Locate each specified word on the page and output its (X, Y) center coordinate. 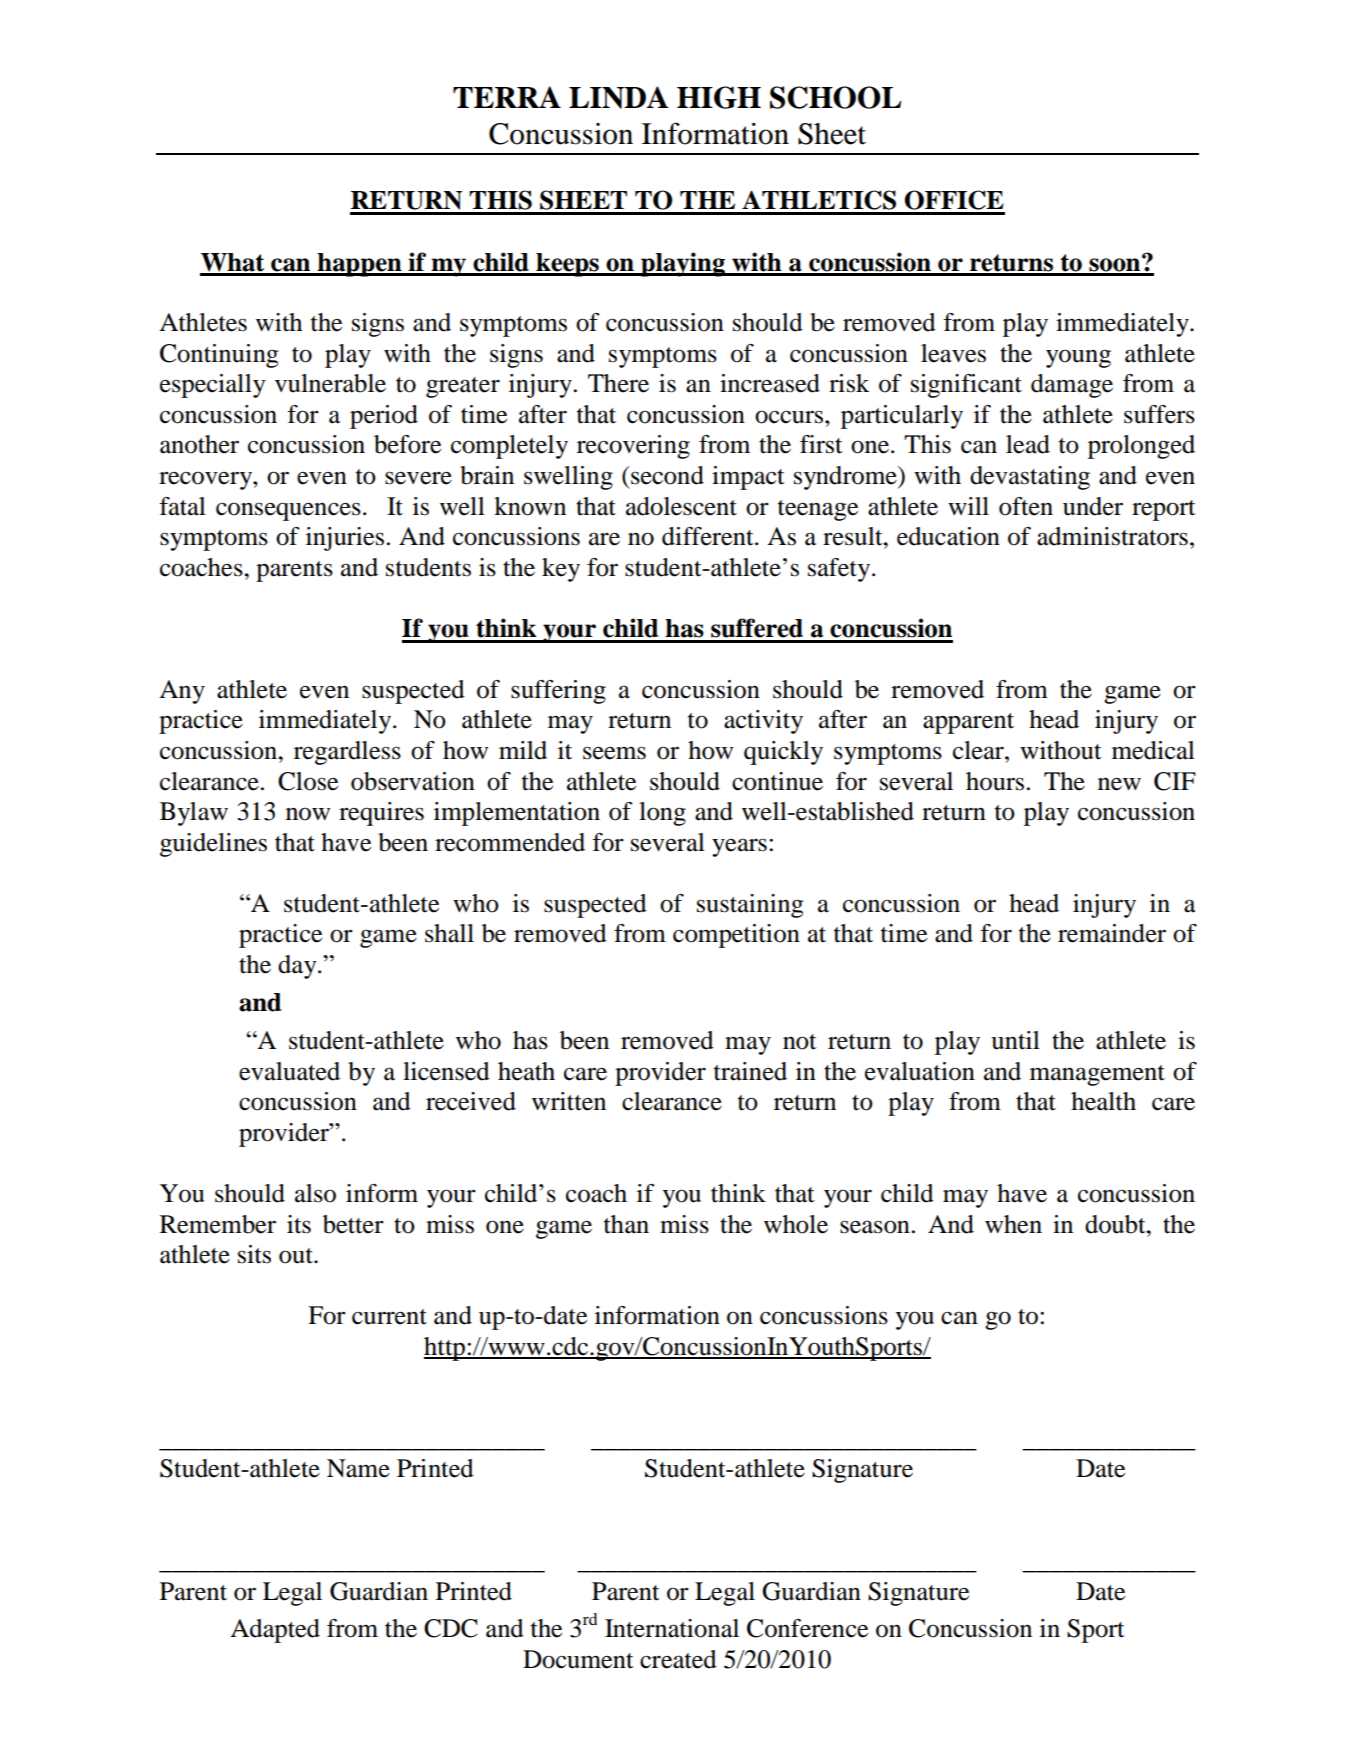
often (1026, 506)
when (1013, 1224)
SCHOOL (835, 97)
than (626, 1224)
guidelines (213, 845)
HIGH (719, 97)
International (672, 1628)
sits (254, 1254)
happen (359, 265)
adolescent (681, 506)
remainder (1112, 933)
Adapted (275, 1631)
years (739, 847)
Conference (807, 1628)
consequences (288, 511)
